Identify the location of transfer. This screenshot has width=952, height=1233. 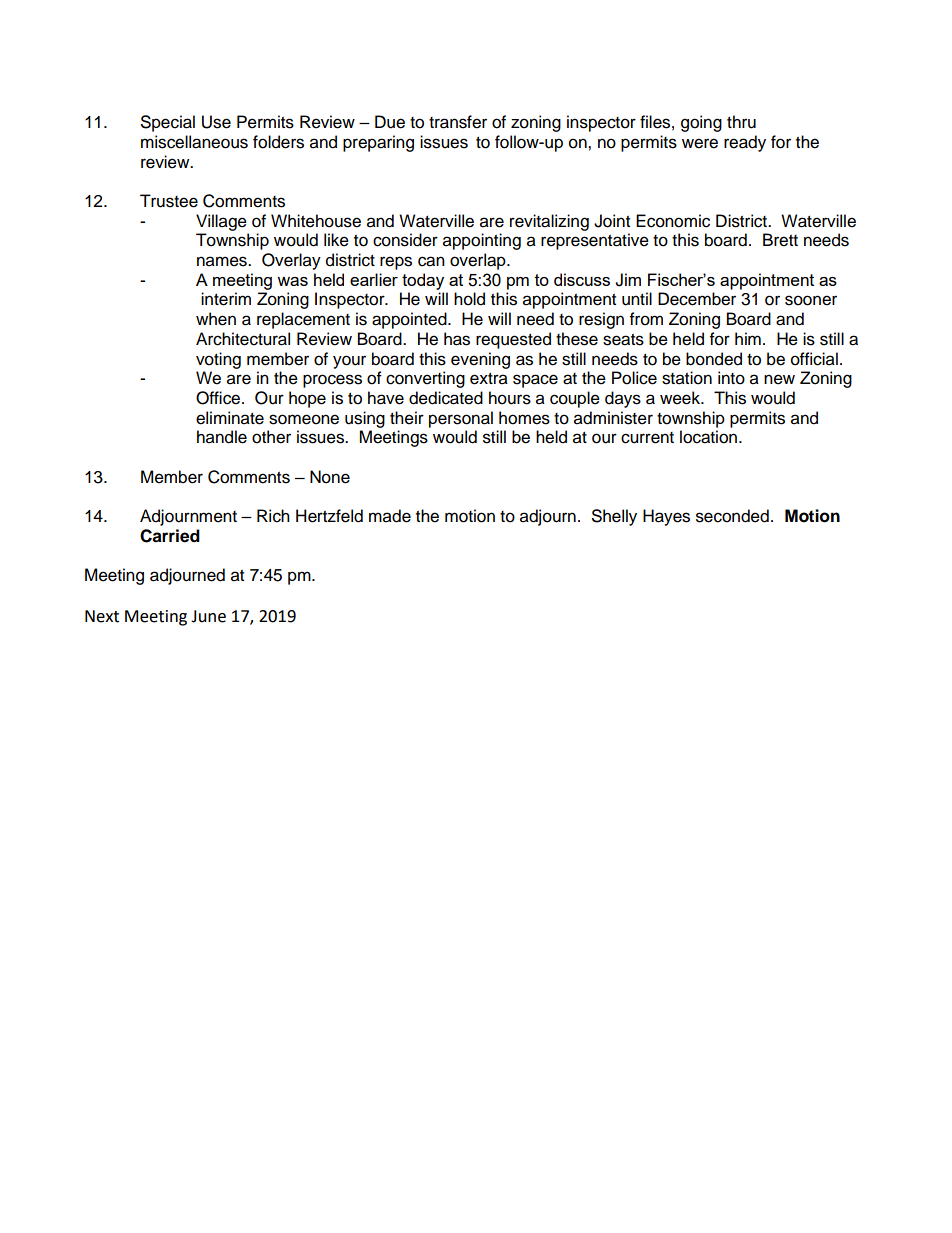
(458, 122).
